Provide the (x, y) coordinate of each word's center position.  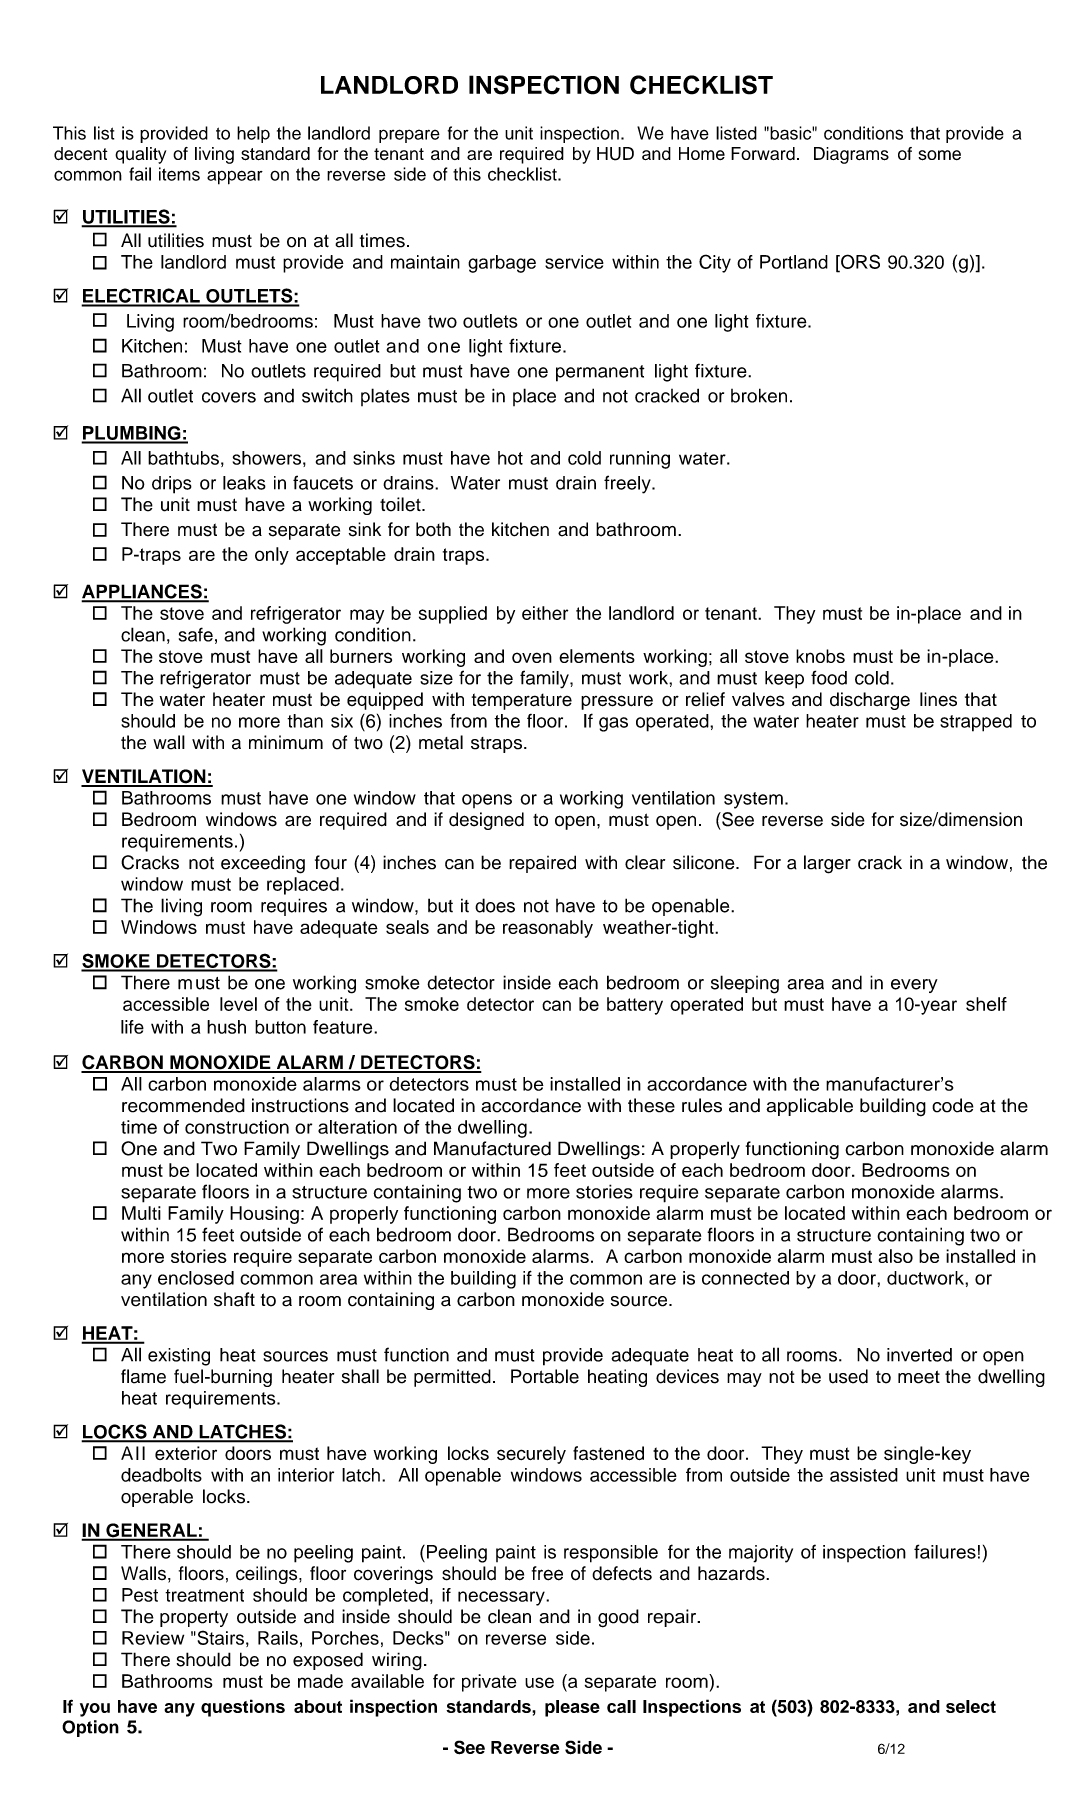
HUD (615, 154)
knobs (820, 656)
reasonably (548, 929)
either (545, 613)
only (272, 556)
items (179, 174)
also (895, 1256)
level (238, 1004)
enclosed (196, 1278)
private (489, 1683)
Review (153, 1638)
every (914, 986)
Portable (545, 1376)
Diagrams (851, 155)
